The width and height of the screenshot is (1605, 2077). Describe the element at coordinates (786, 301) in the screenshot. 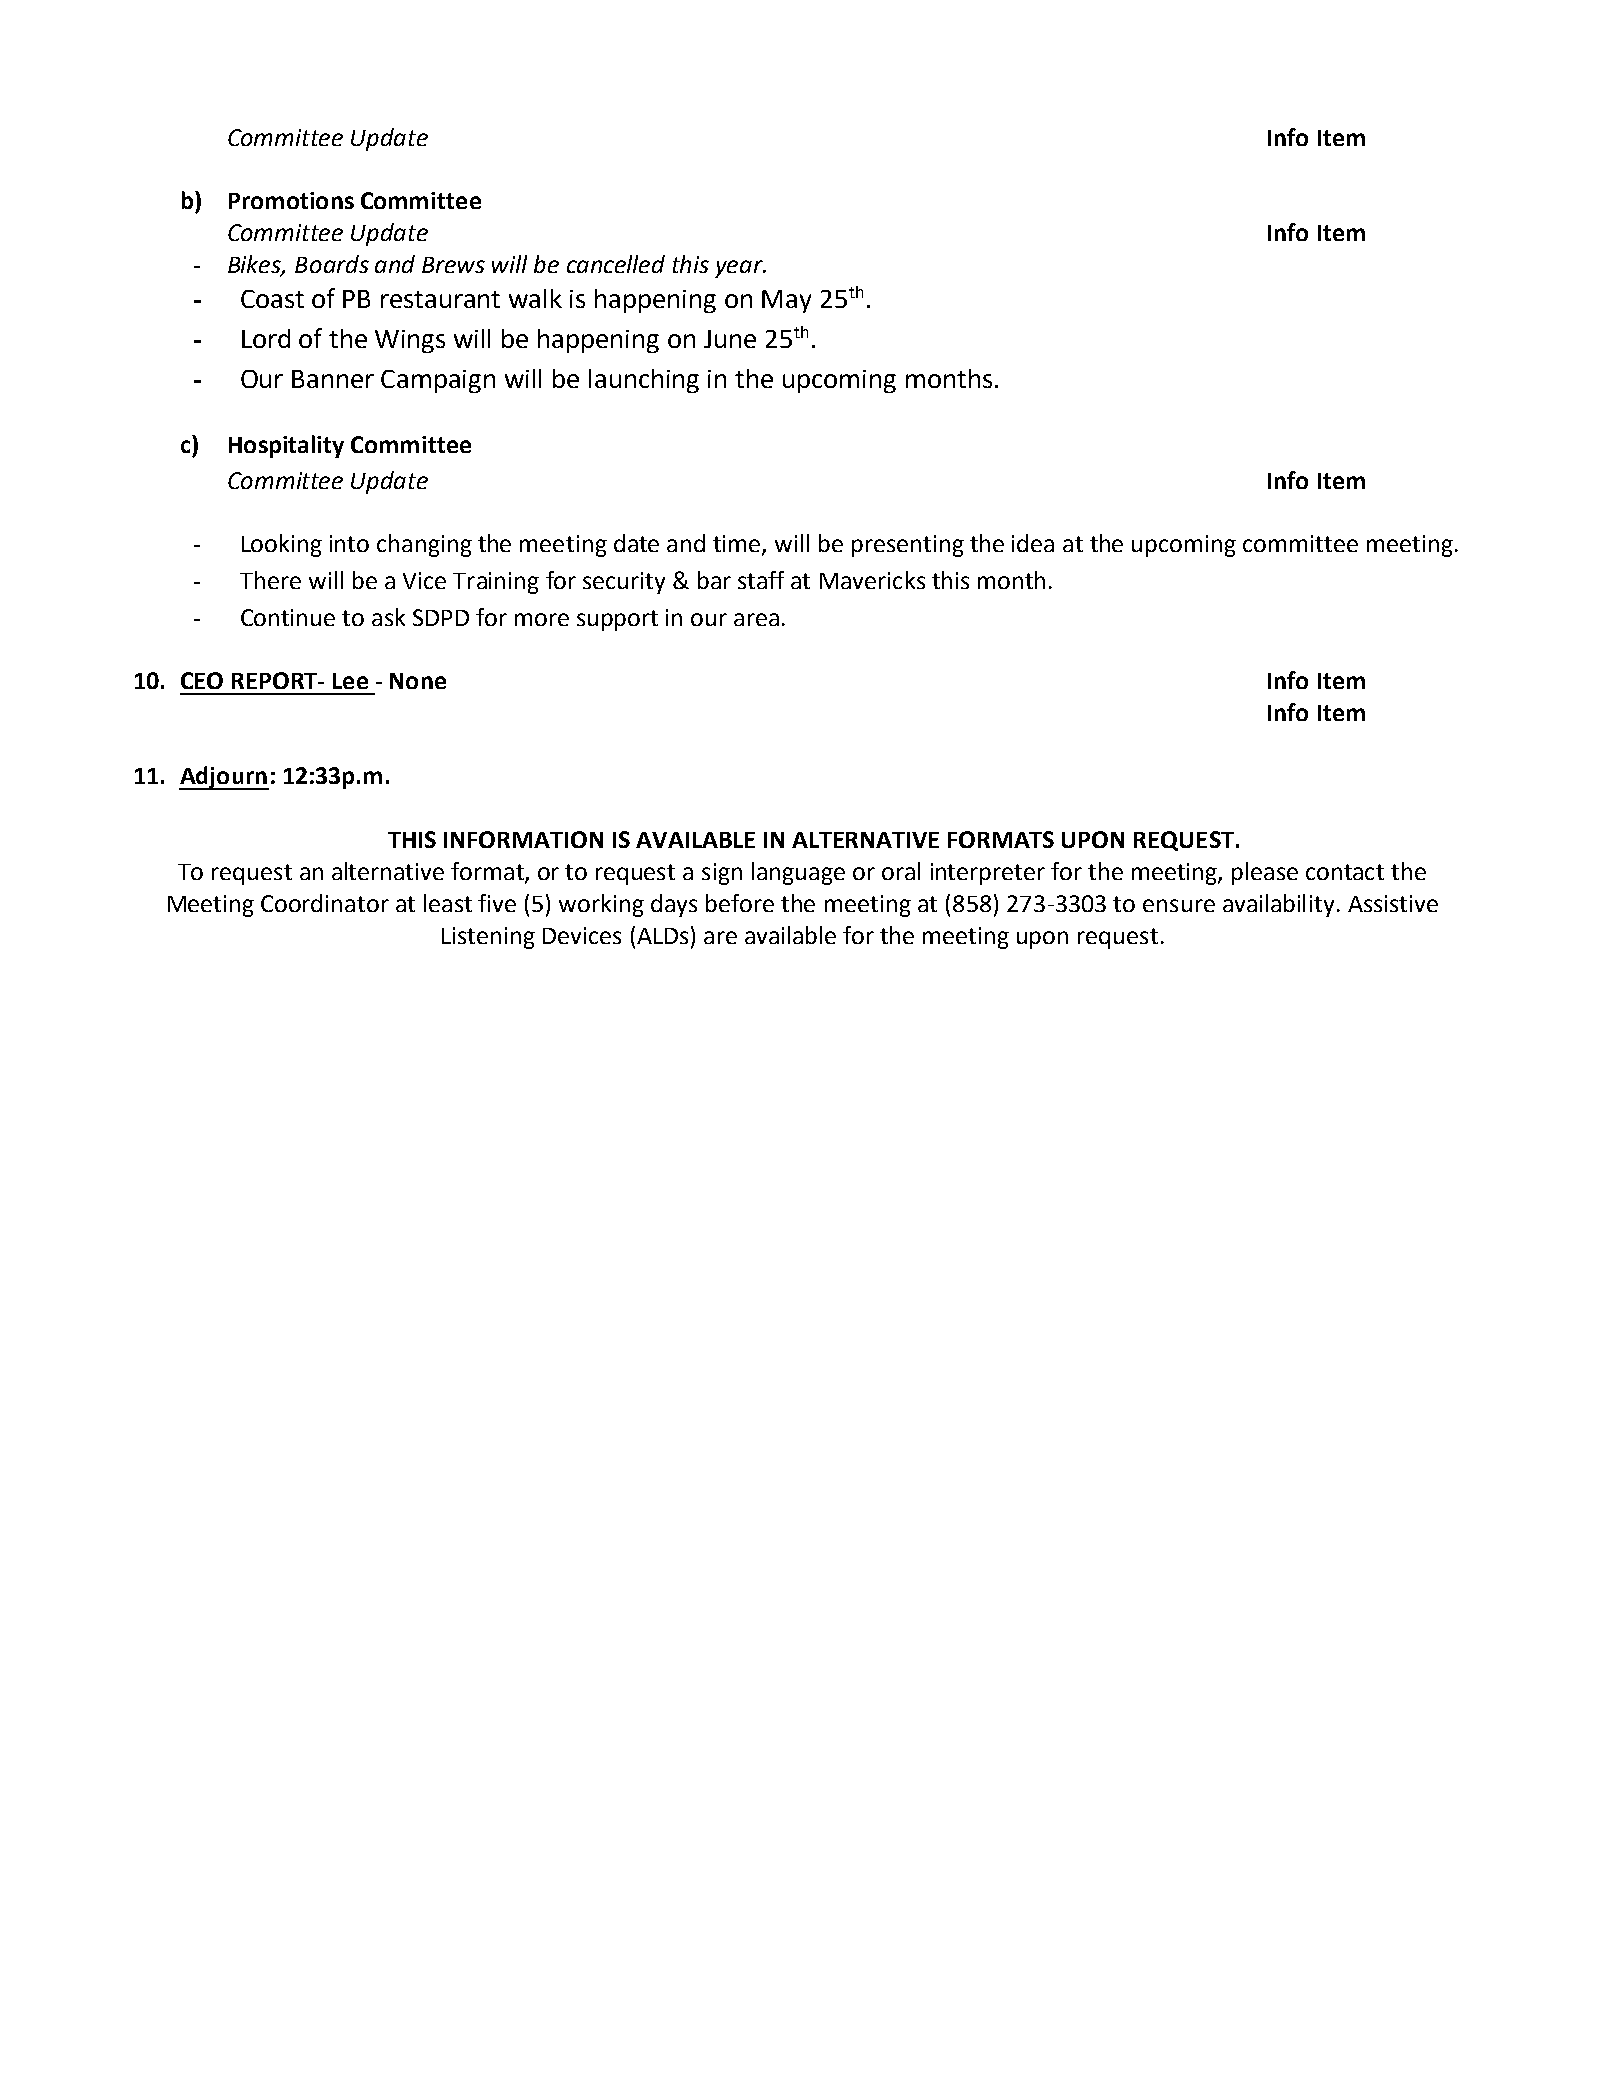

I see `May` at that location.
